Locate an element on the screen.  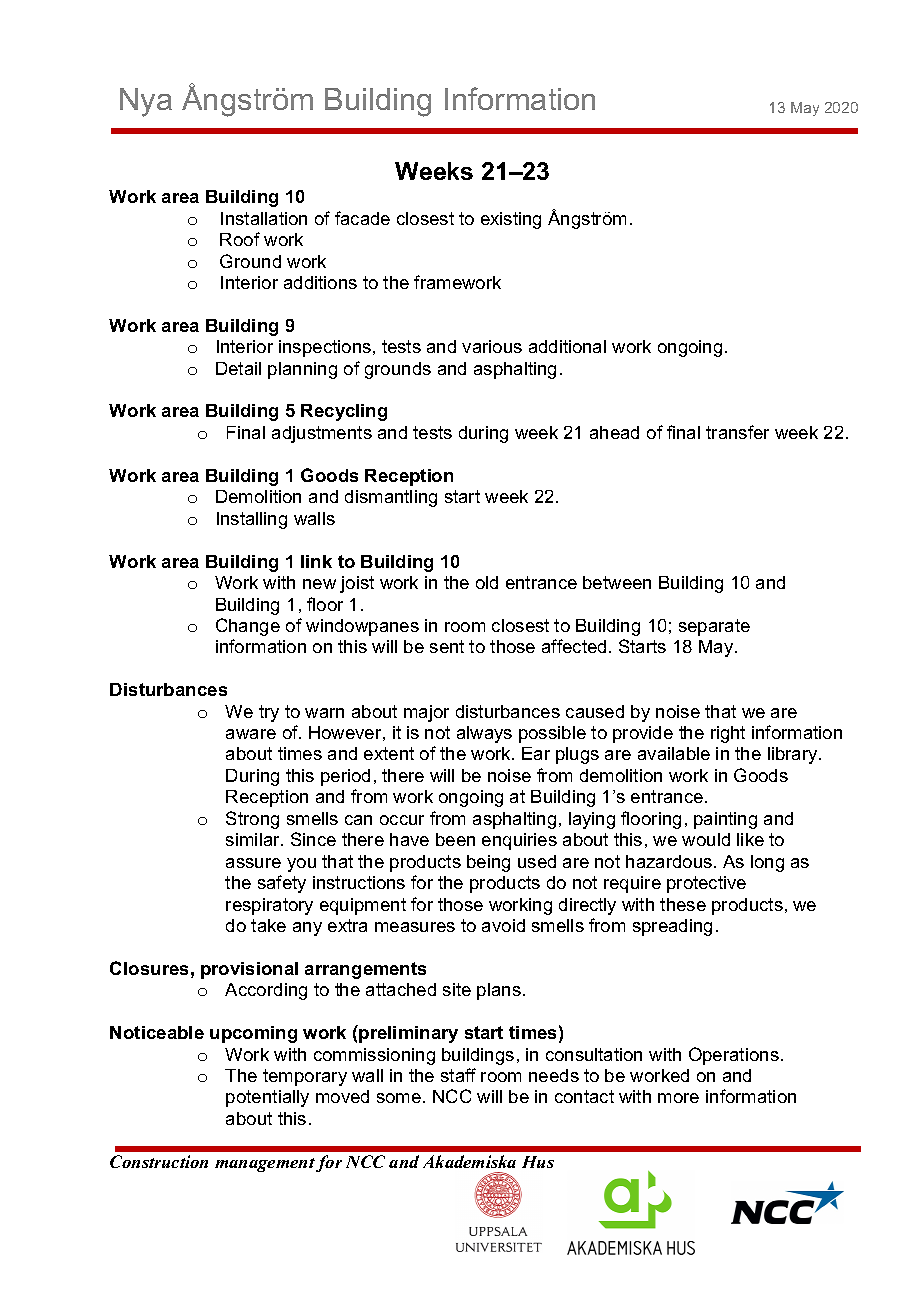
staff is located at coordinates (458, 1075).
